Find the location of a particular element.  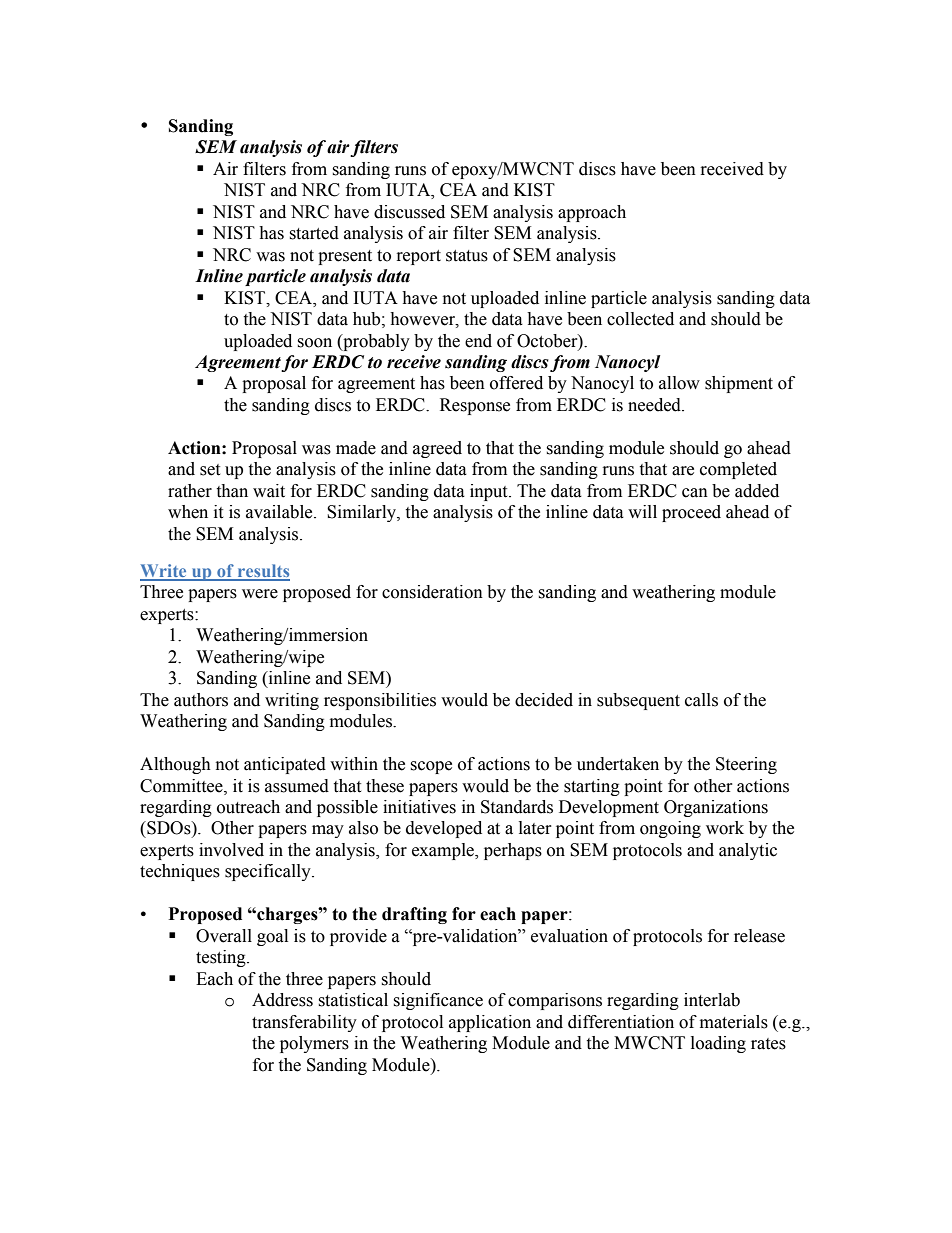

developed is located at coordinates (444, 829).
